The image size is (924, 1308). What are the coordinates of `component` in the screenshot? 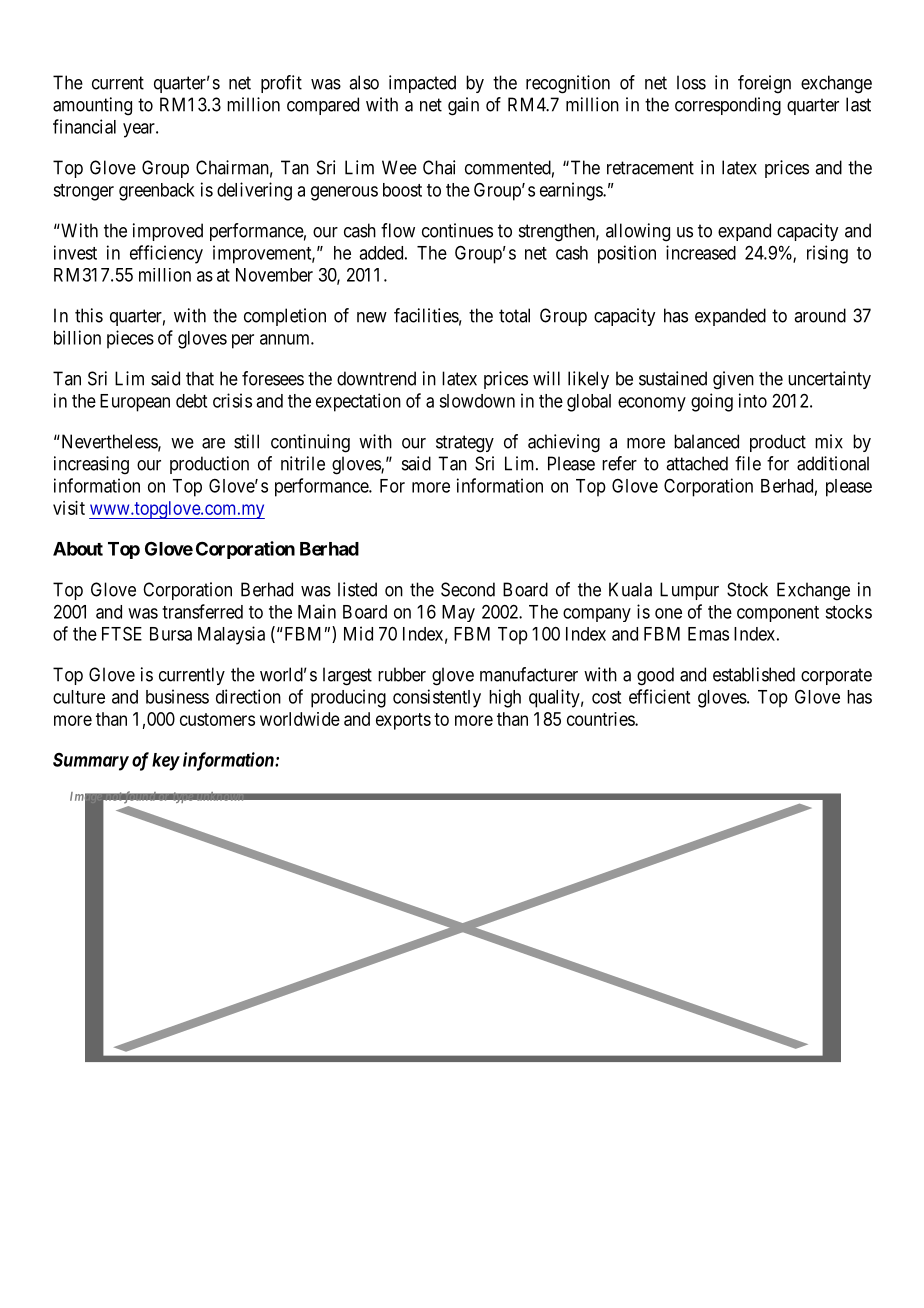 It's located at (778, 614).
